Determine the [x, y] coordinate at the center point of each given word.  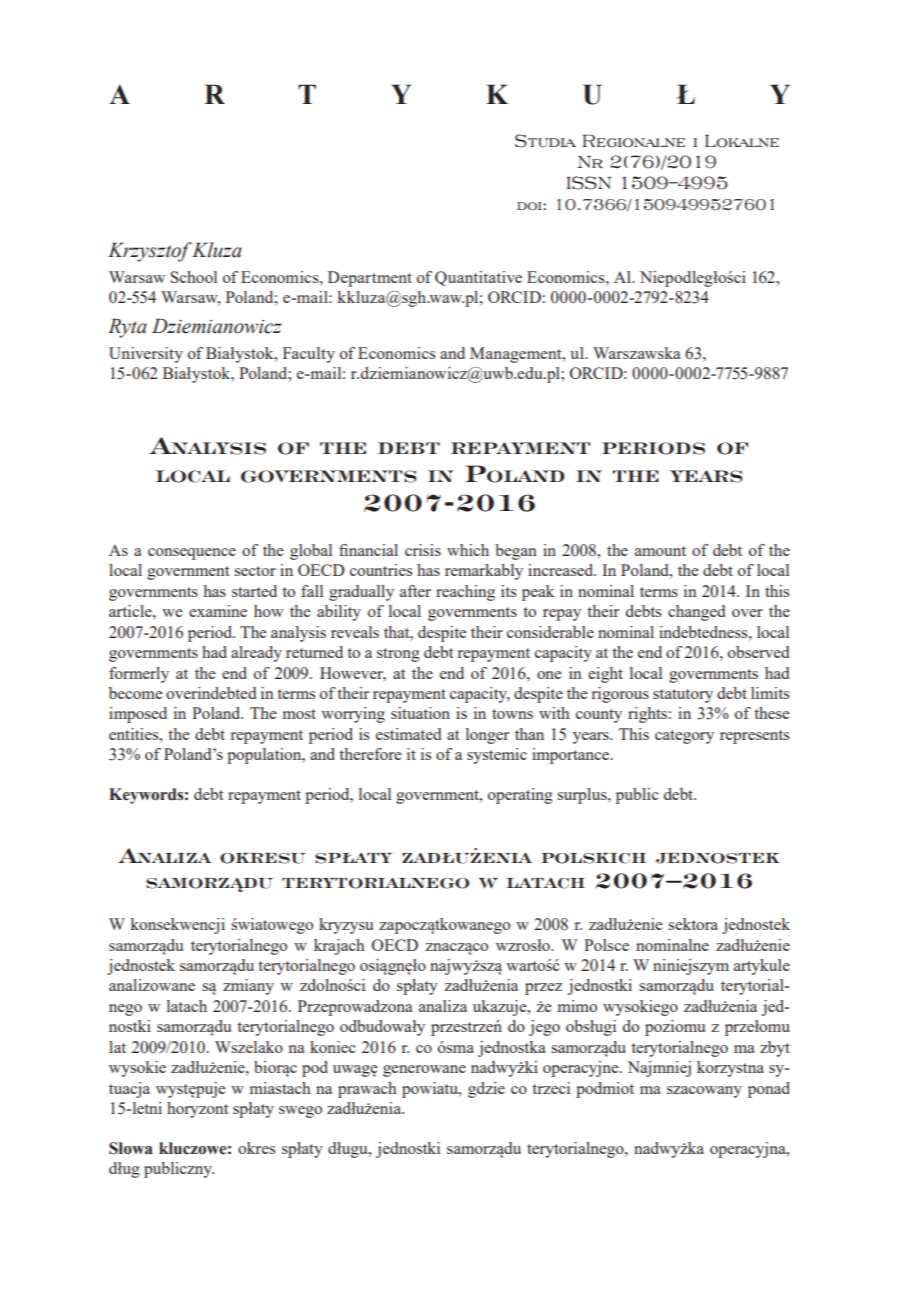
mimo [577, 1006]
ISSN [589, 183]
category [684, 737]
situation [420, 713]
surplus [583, 796]
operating [520, 796]
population [265, 756]
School [193, 277]
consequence [192, 554]
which [468, 550]
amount [660, 551]
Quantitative [478, 278]
